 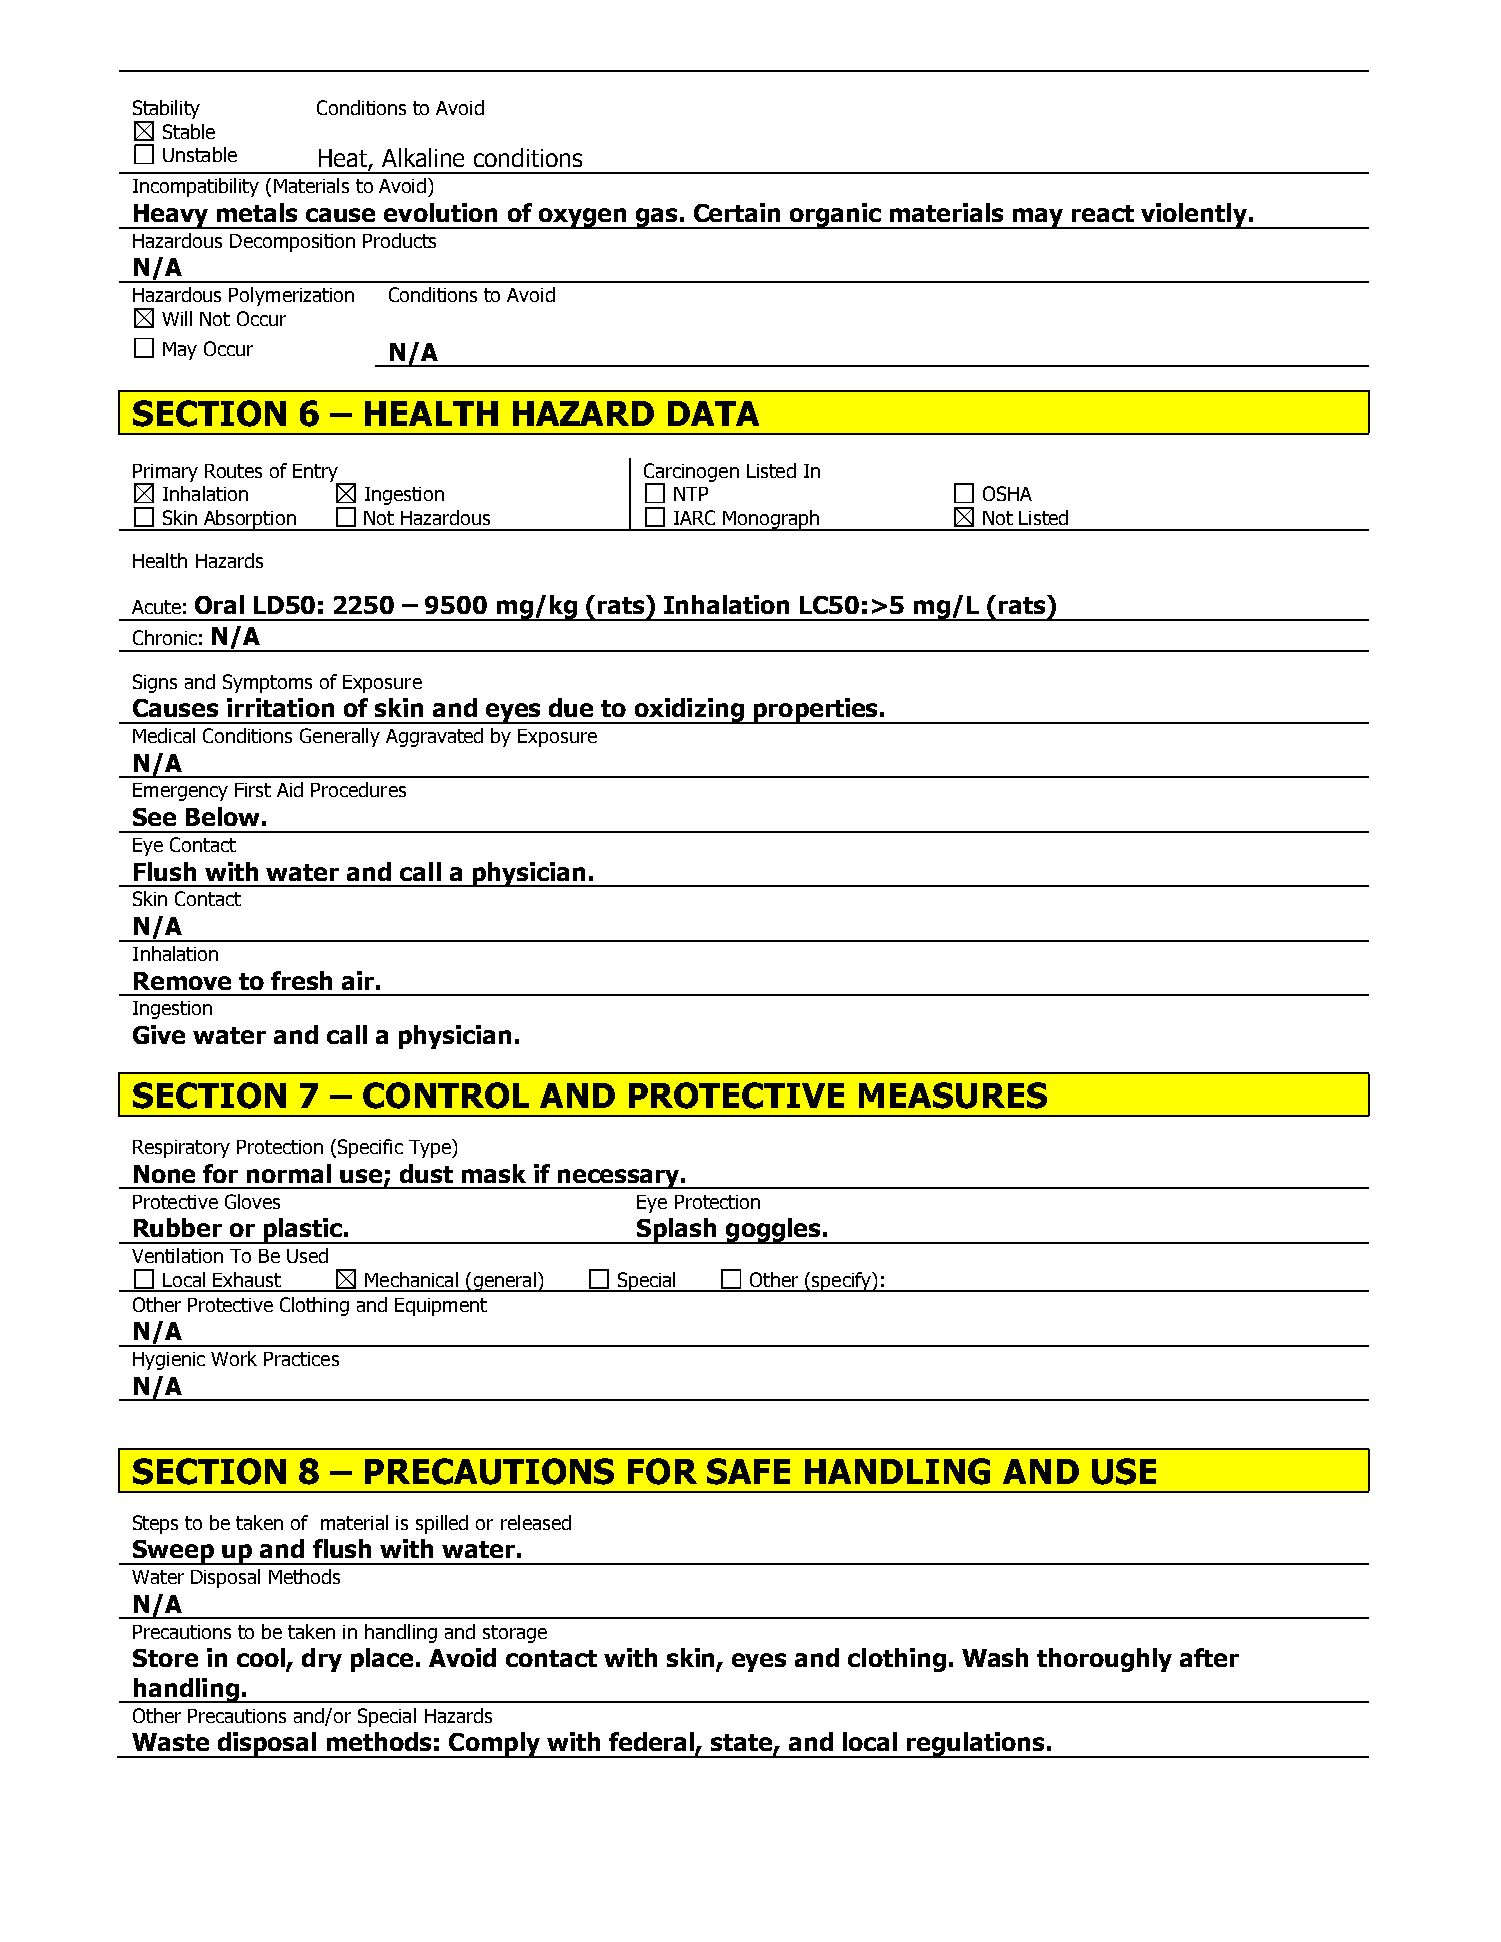 I want to click on Aid, so click(x=290, y=789).
